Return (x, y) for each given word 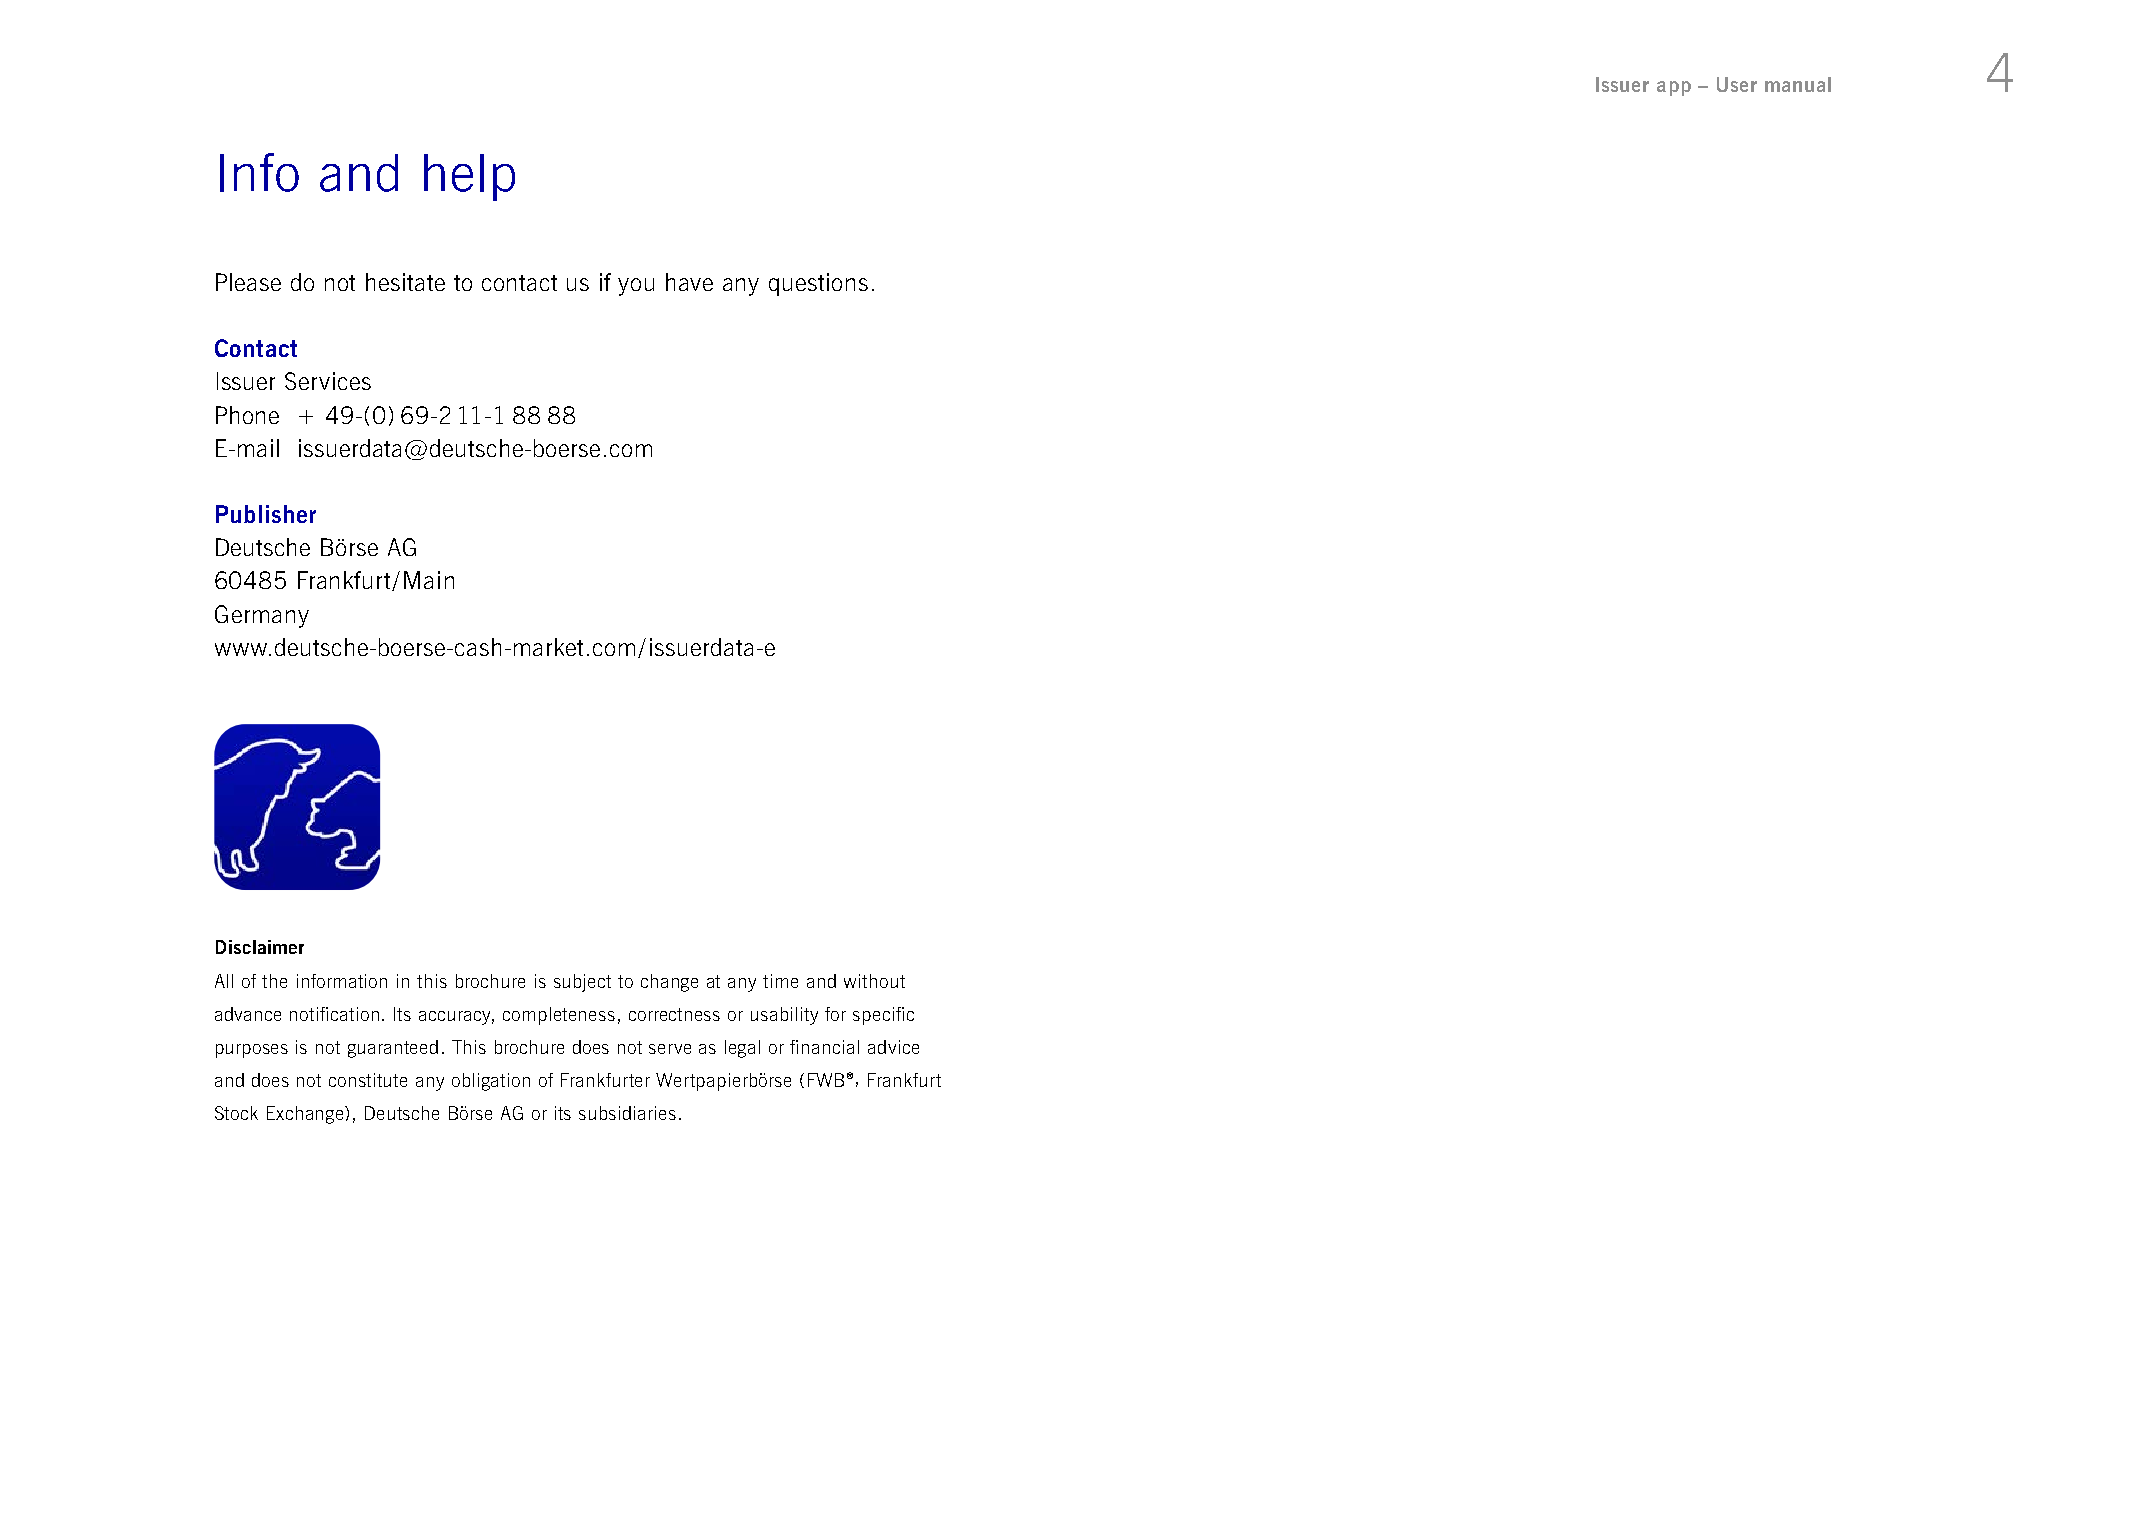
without (874, 981)
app (1674, 88)
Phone (247, 415)
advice (893, 1047)
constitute (368, 1080)
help (469, 177)
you (636, 287)
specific (883, 1016)
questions (818, 284)
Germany (262, 616)
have (689, 282)
